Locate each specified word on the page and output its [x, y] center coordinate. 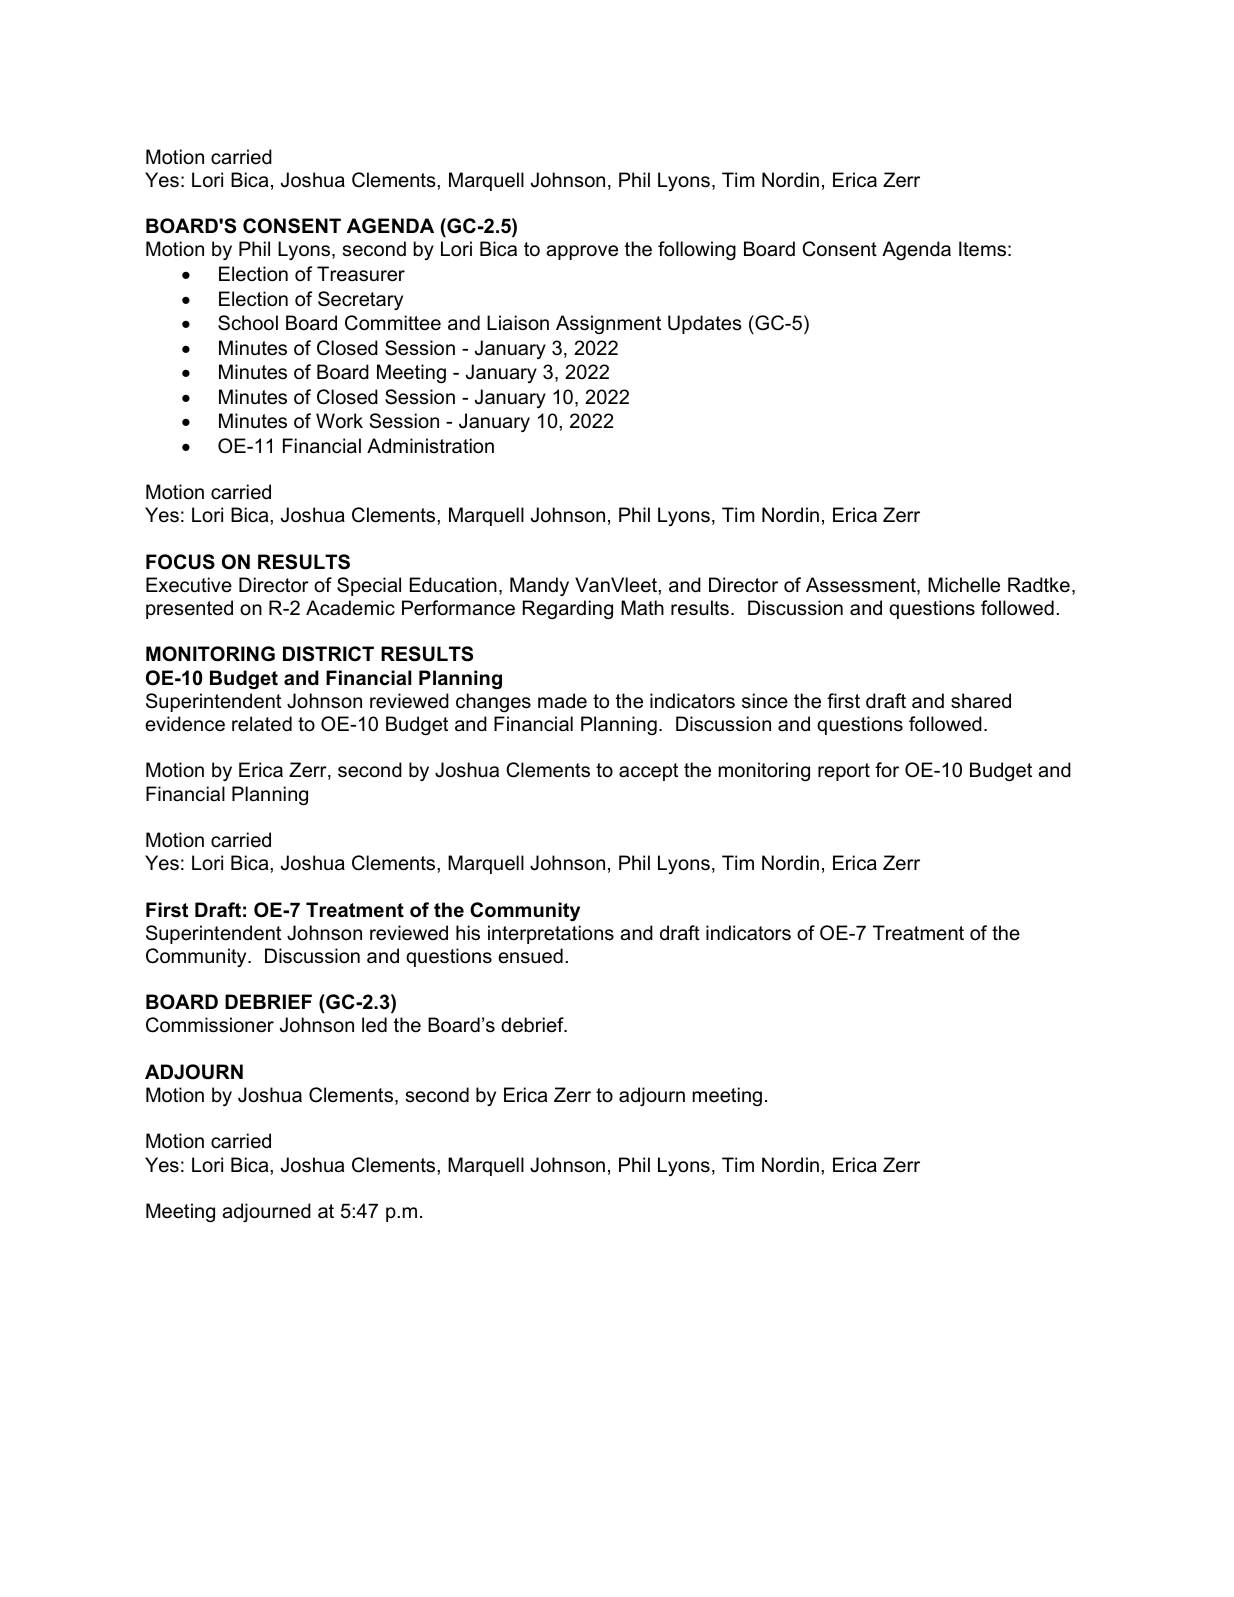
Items [982, 249]
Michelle [964, 585]
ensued [530, 956]
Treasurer [361, 274]
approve [582, 252]
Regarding [568, 609]
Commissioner [210, 1025]
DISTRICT [328, 654]
